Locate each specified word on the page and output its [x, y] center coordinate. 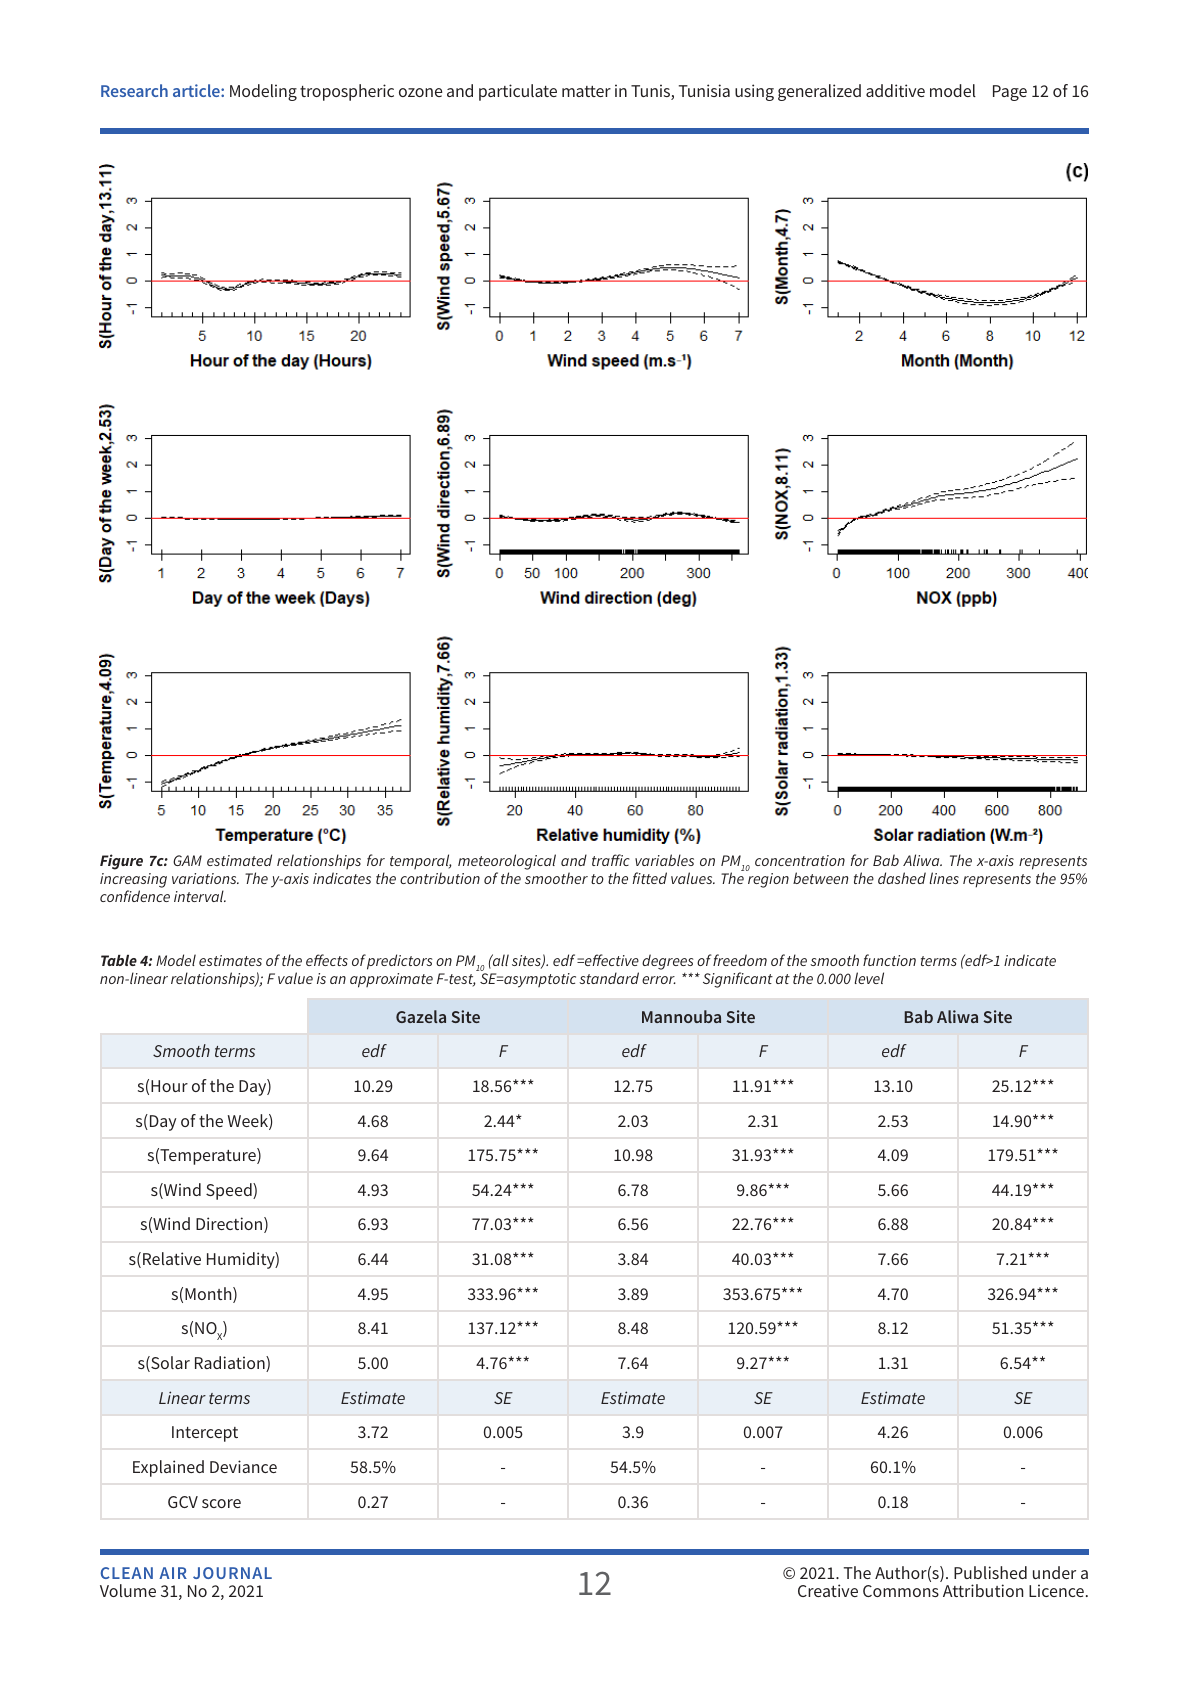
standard [609, 978]
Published [990, 1572]
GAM [187, 860]
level [869, 978]
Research [134, 90]
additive [895, 90]
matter [586, 91]
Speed [230, 1191]
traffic [611, 860]
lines [944, 878]
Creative [828, 1590]
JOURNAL [232, 1573]
